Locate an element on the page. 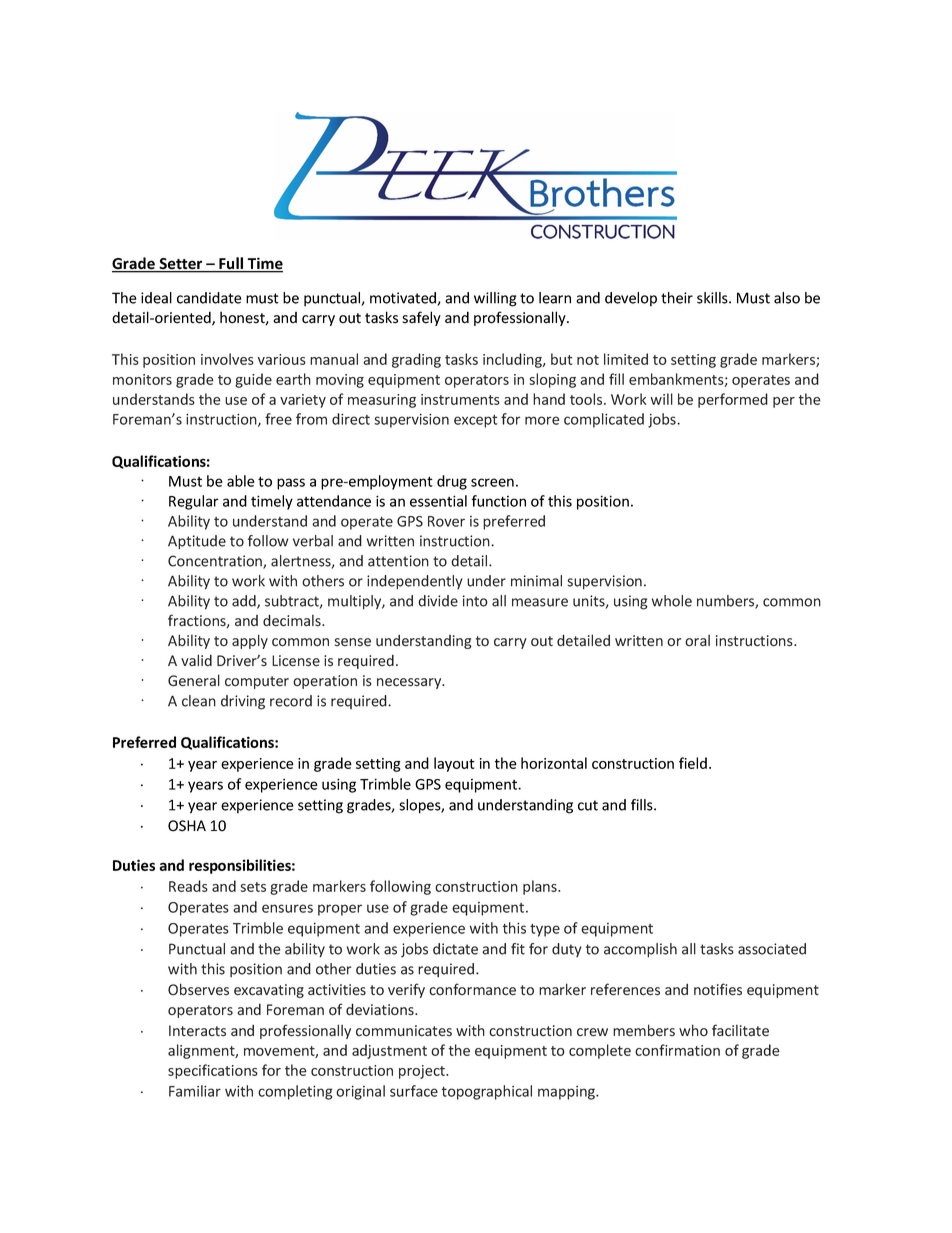  able is located at coordinates (241, 481).
